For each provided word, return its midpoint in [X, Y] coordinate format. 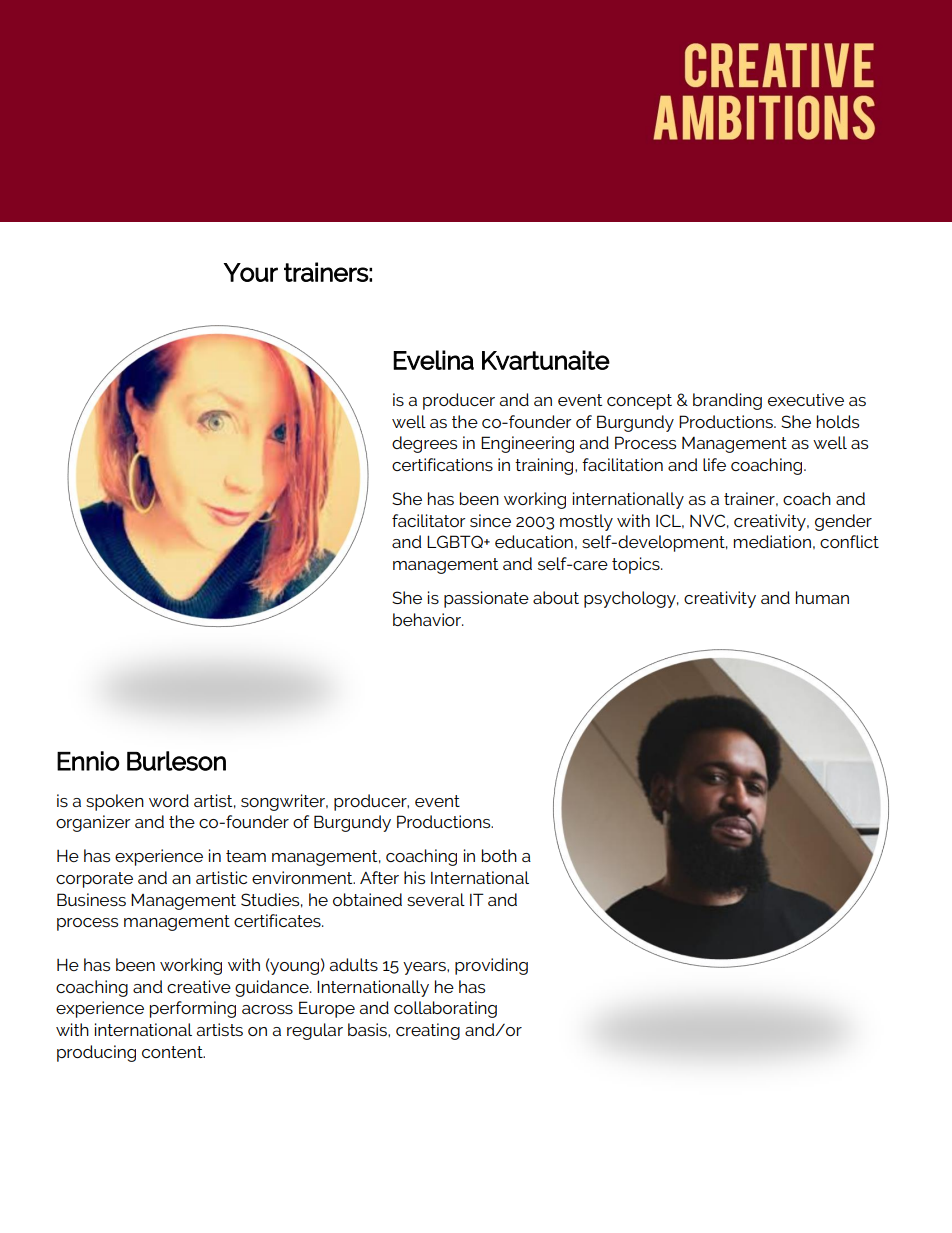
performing [193, 1009]
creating [428, 1031]
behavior [428, 619]
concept [639, 402]
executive [806, 399]
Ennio [88, 761]
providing [491, 966]
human [822, 597]
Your [251, 272]
